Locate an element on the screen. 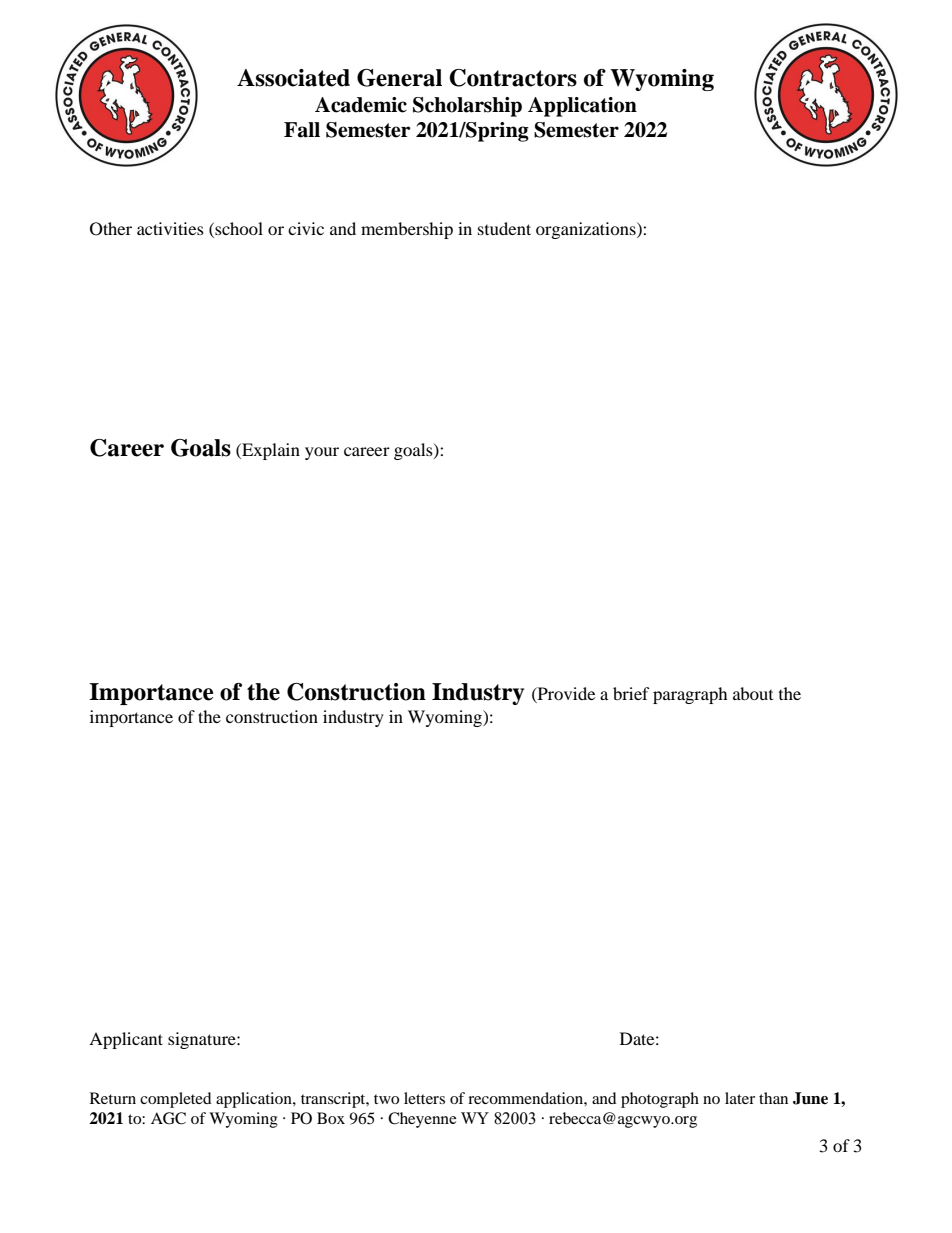 This screenshot has width=952, height=1233. organizations is located at coordinates (587, 230).
